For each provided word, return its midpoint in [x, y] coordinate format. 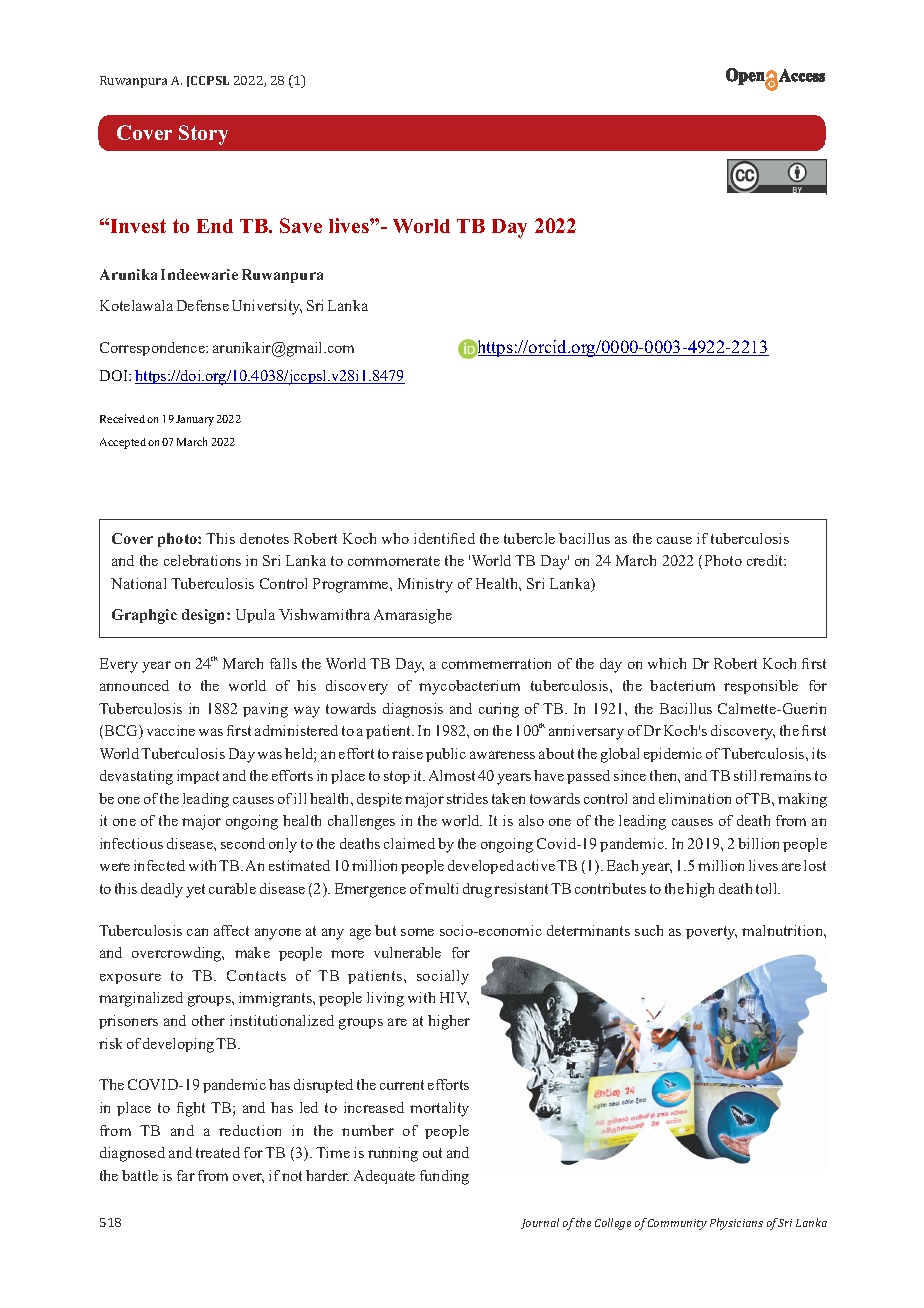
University [267, 307]
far [186, 1175]
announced [134, 685]
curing [499, 710]
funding [444, 1177]
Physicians [736, 1224]
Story [203, 135]
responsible [761, 687]
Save [301, 225]
